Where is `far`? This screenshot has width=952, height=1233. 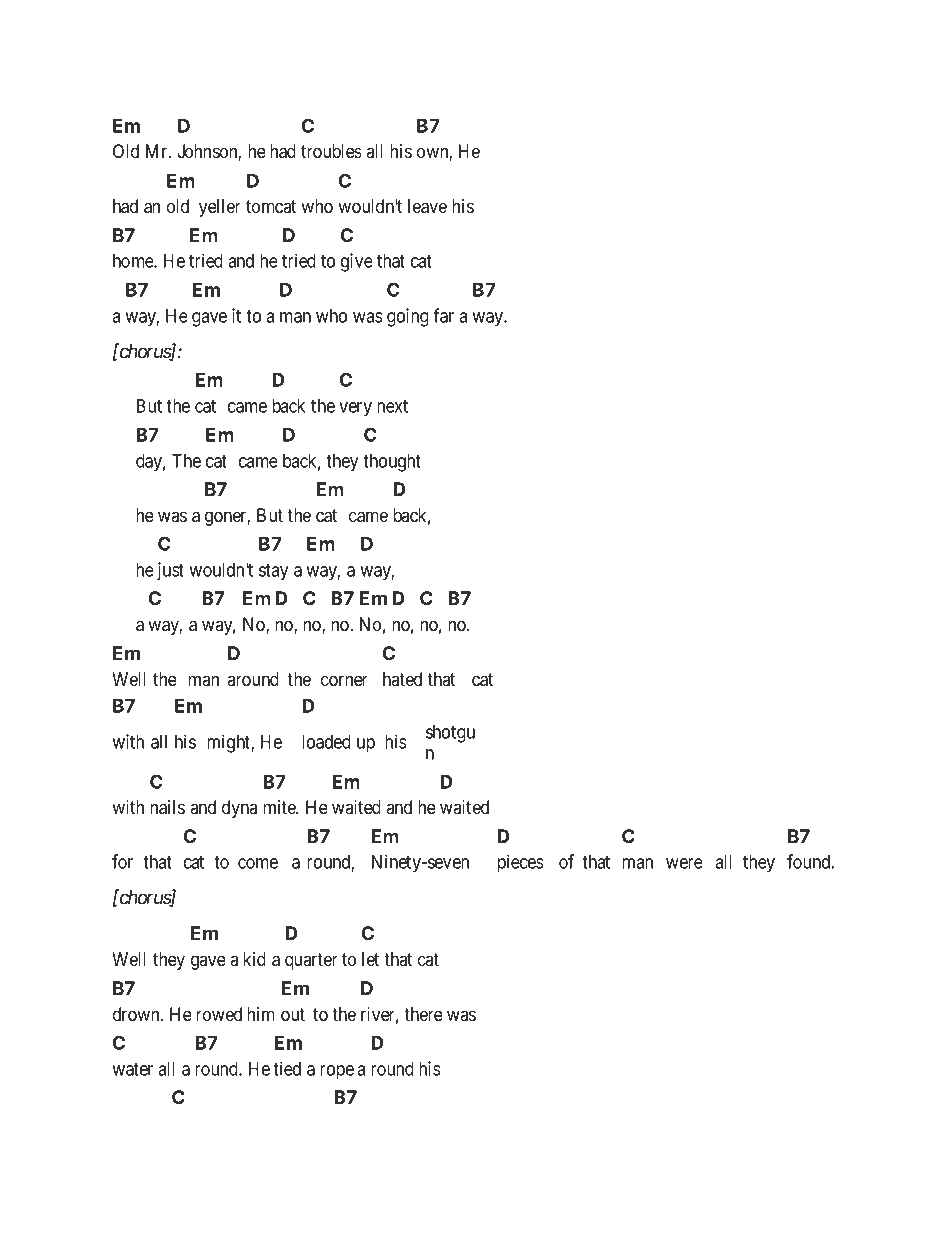
far is located at coordinates (443, 315).
